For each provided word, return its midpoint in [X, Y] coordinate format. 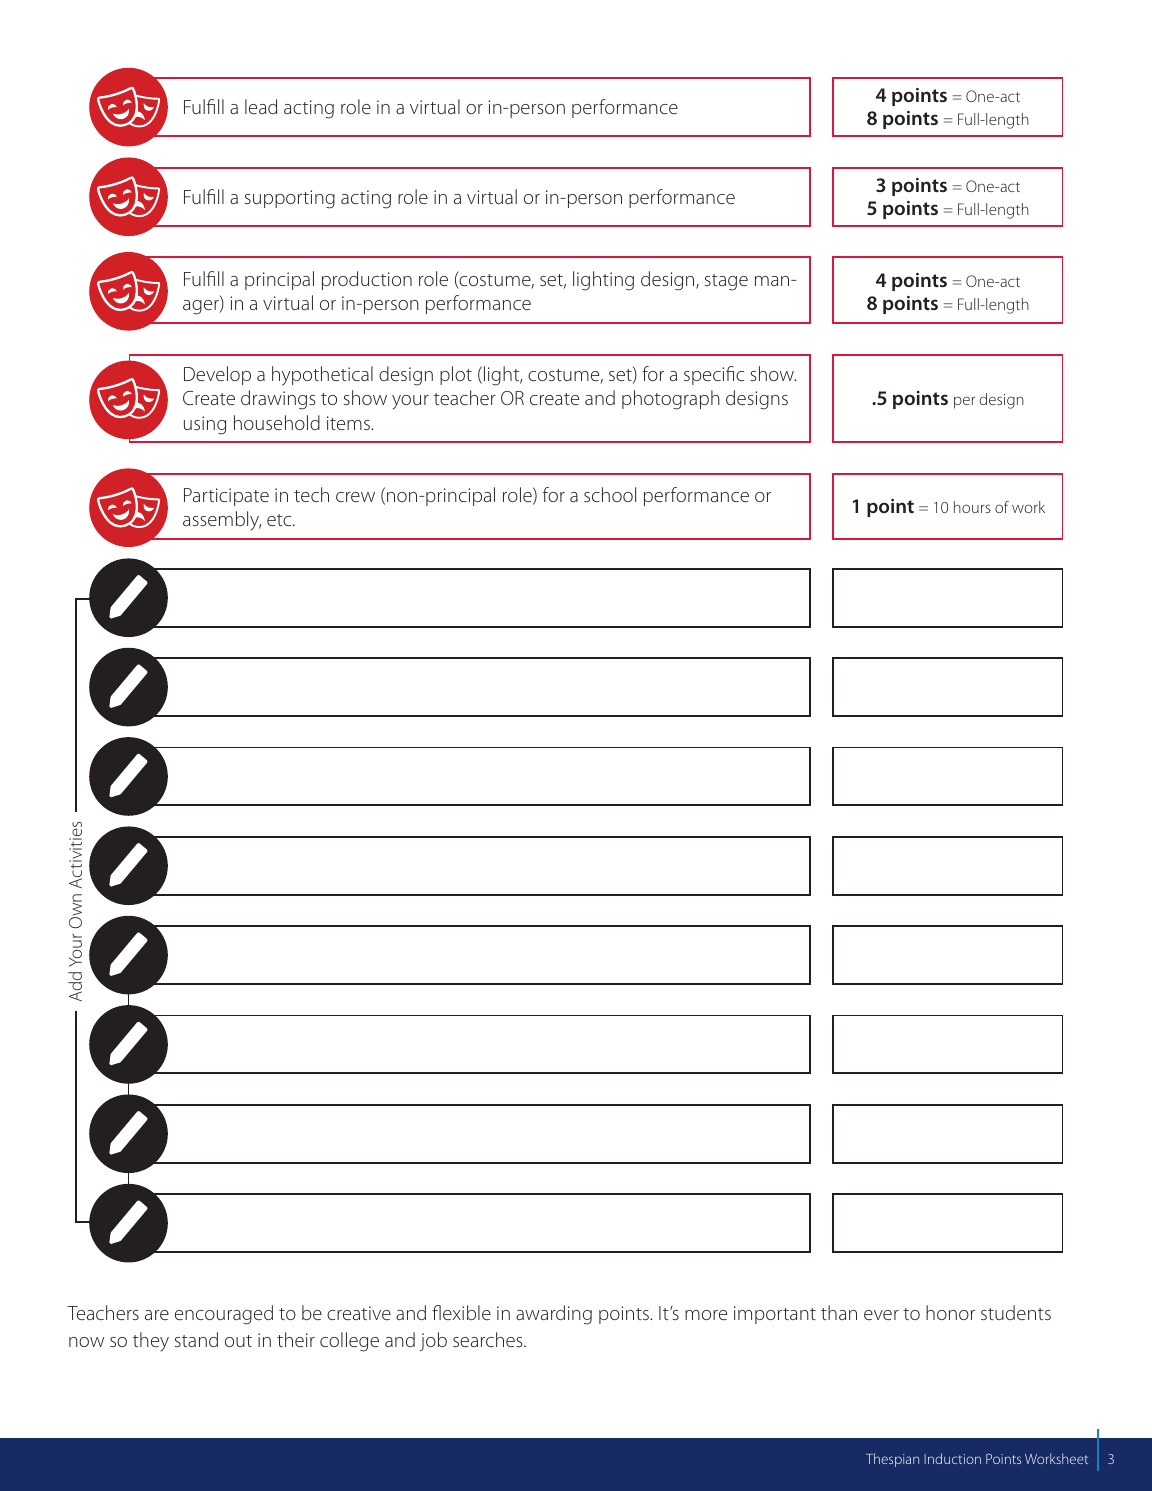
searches [489, 1339]
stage [726, 282]
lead [261, 106]
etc [280, 520]
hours [972, 507]
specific [714, 375]
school [610, 494]
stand [196, 1339]
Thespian [892, 1460]
